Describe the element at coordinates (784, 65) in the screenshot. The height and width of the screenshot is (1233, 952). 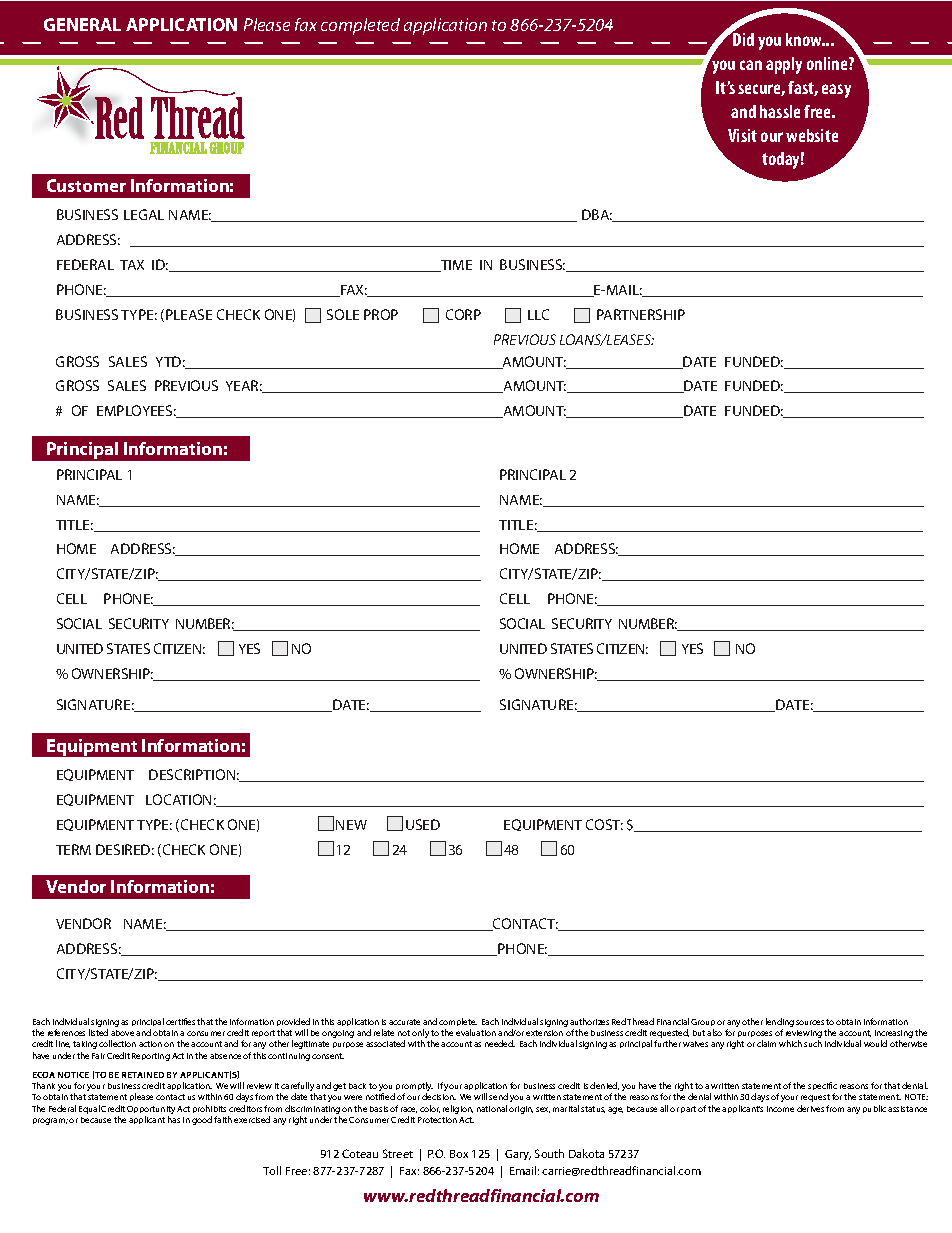
I see `apply` at that location.
